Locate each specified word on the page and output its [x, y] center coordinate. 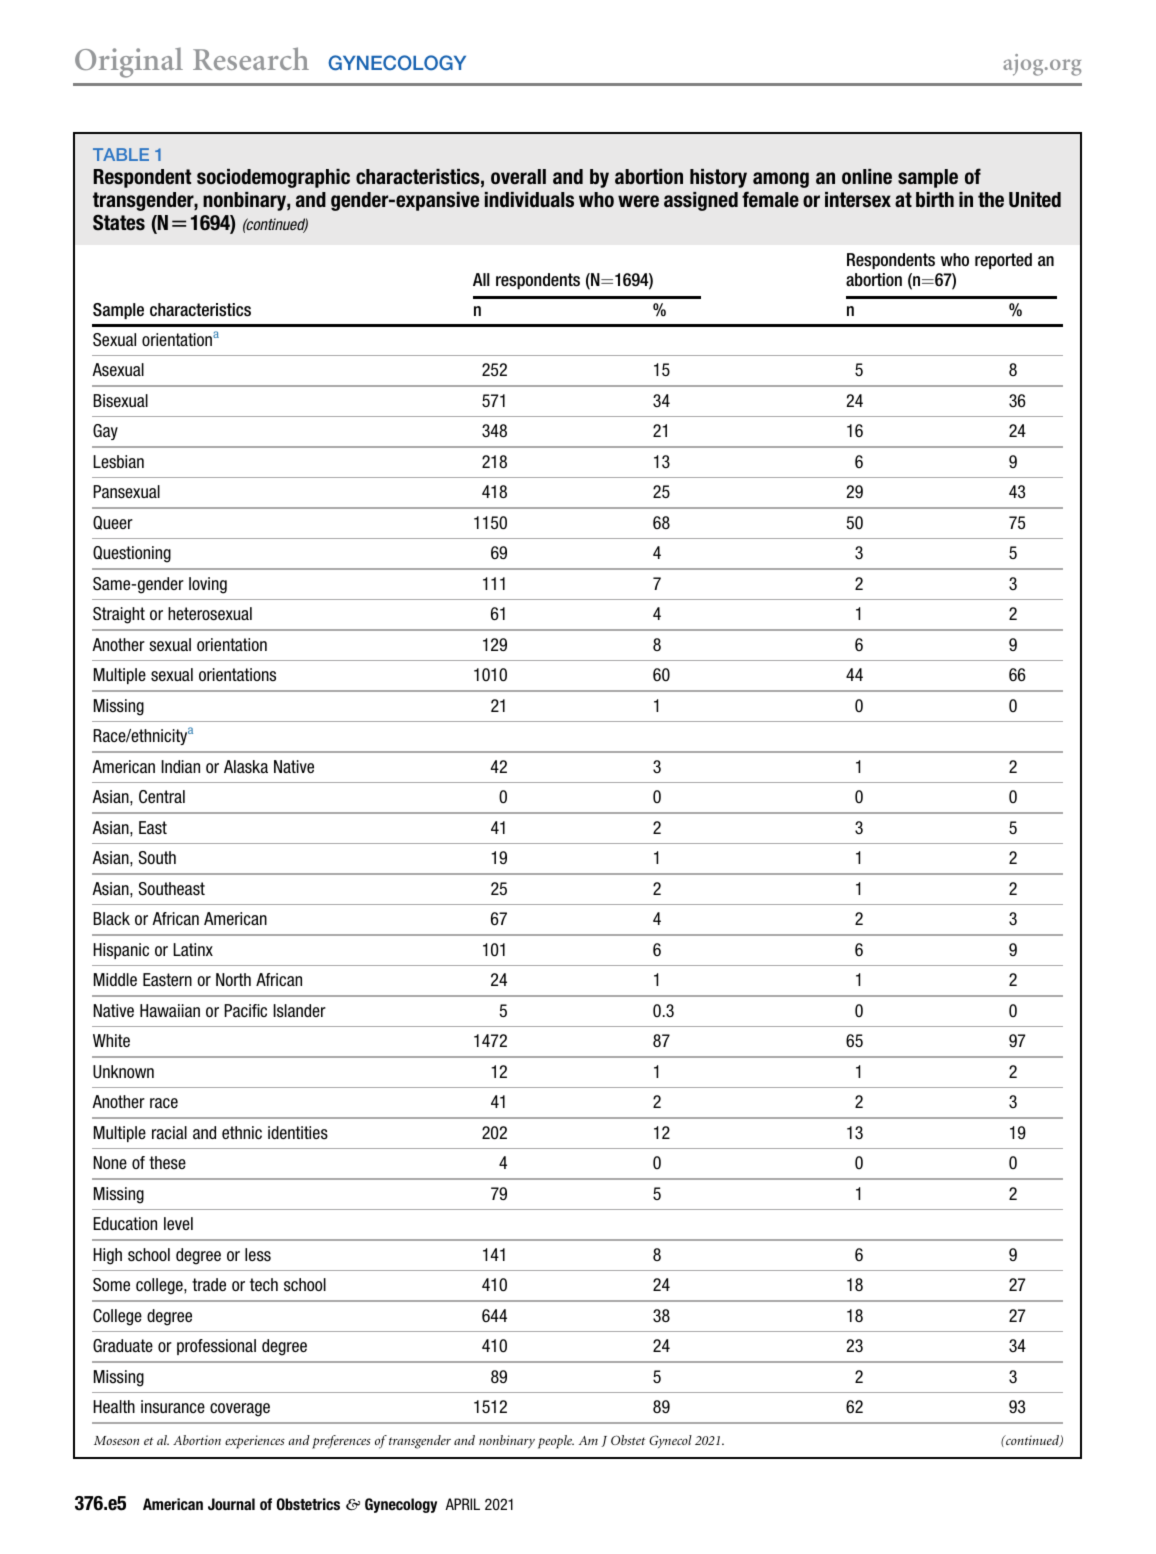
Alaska [246, 767]
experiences [255, 1442]
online [867, 177]
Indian [180, 766]
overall [518, 177]
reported [1003, 261]
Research [251, 58]
